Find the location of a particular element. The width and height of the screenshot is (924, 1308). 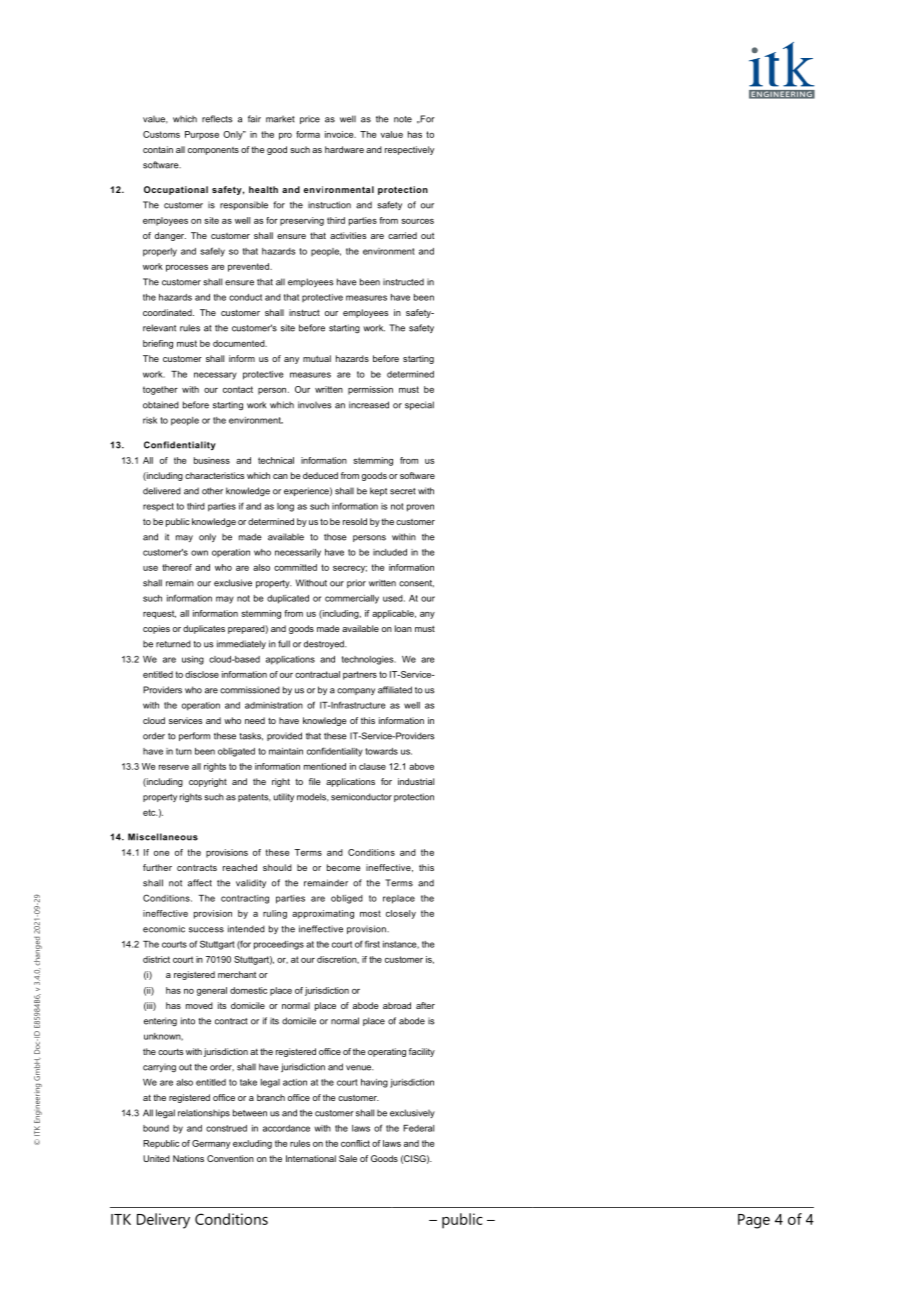

Federal is located at coordinates (418, 1128).
